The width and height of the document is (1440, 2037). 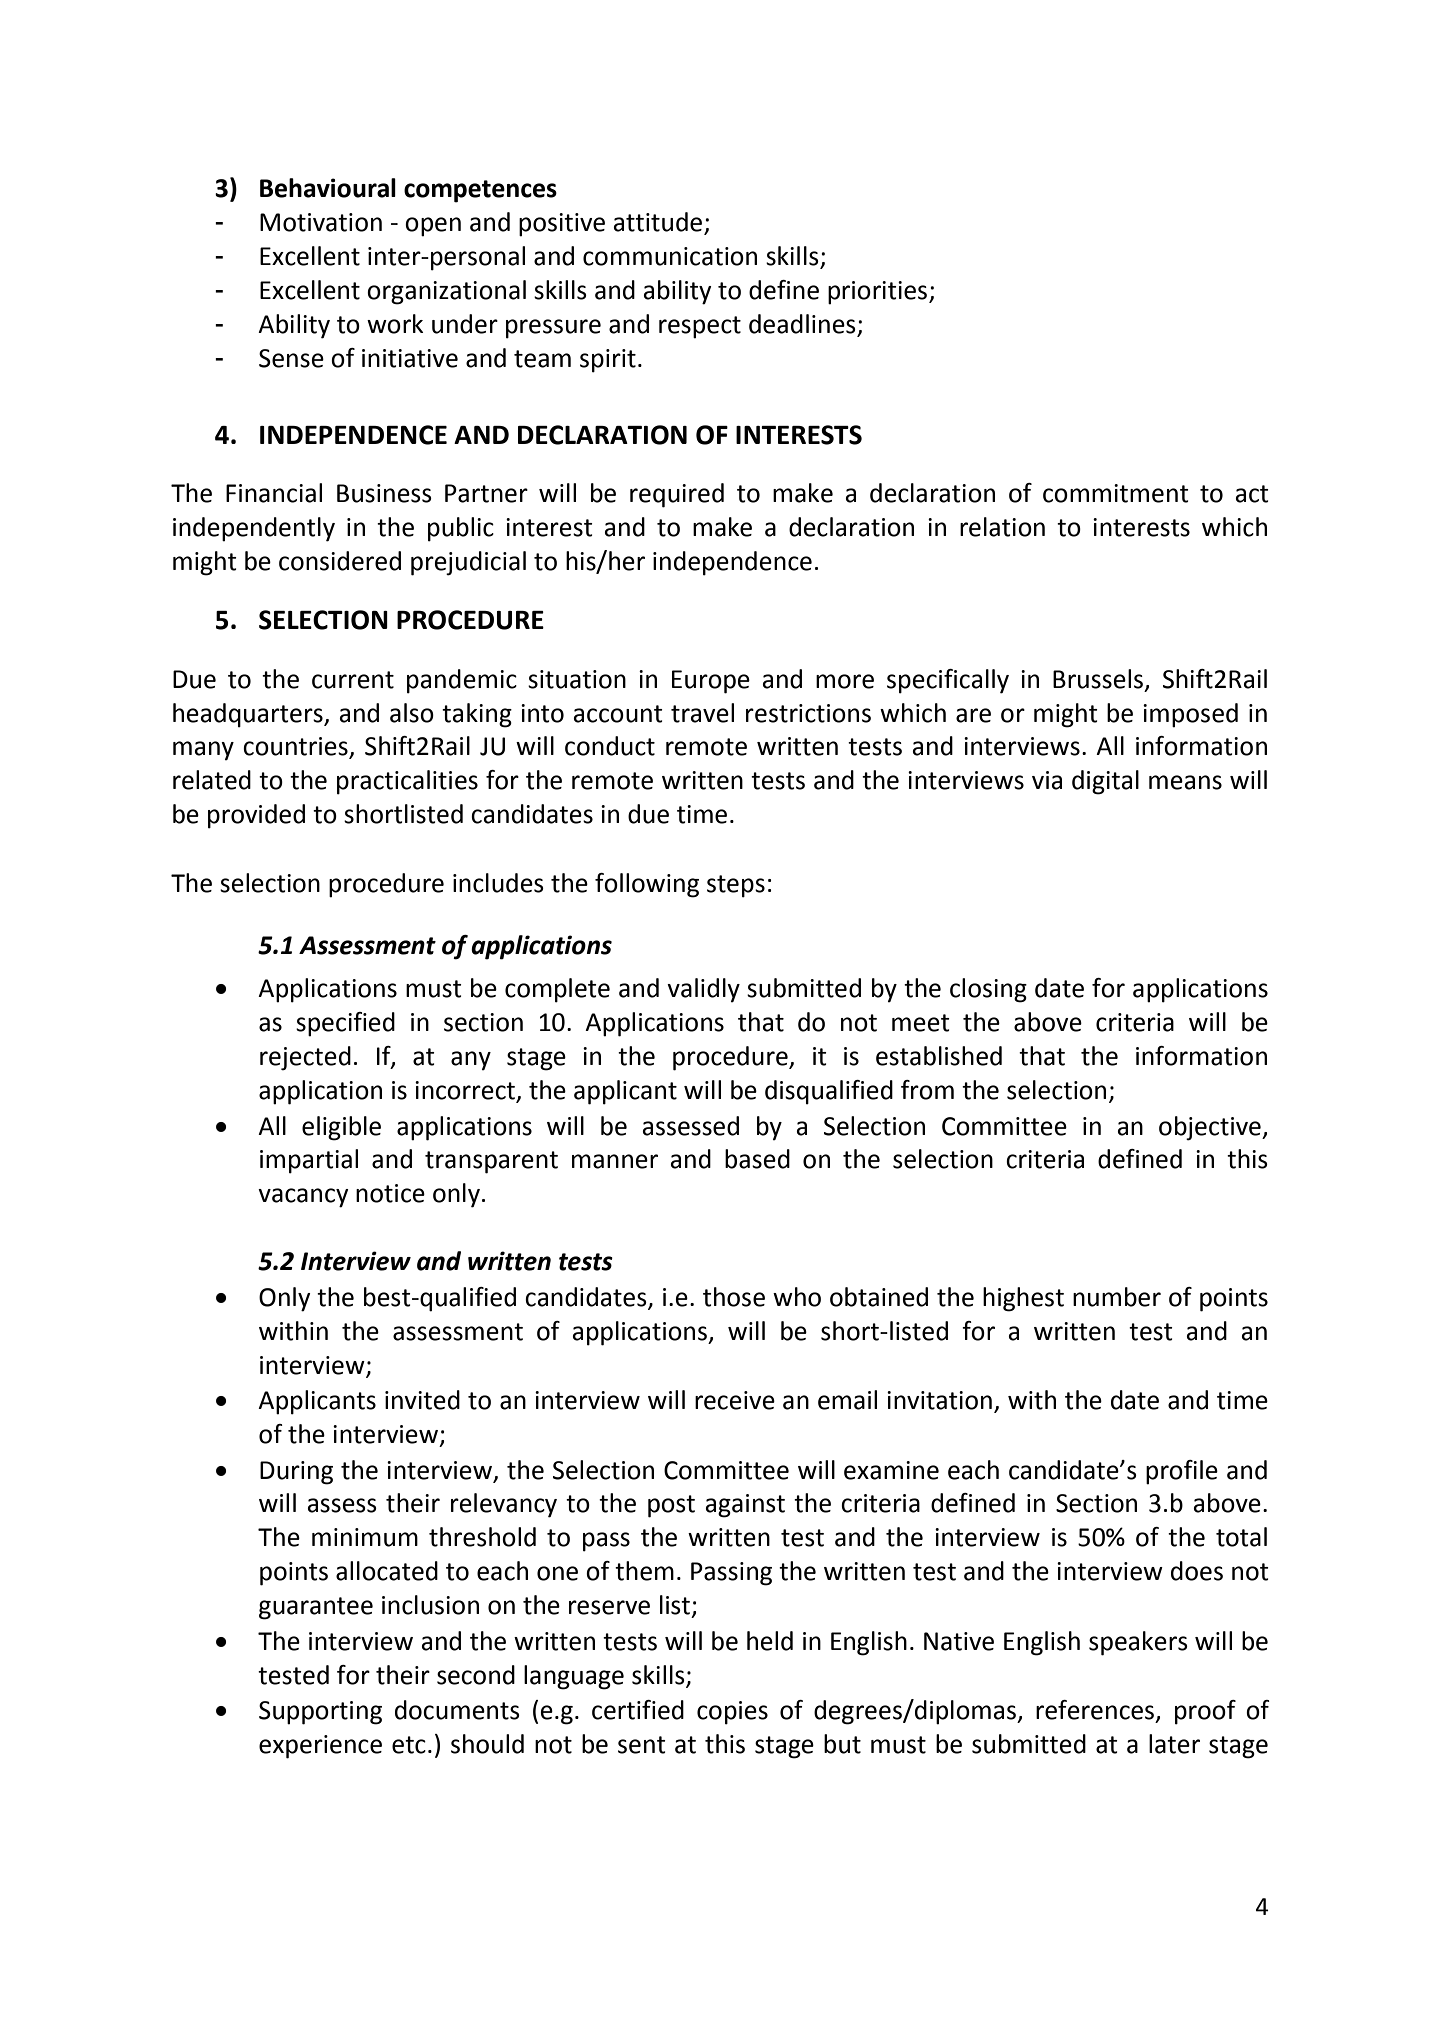 What do you see at coordinates (988, 990) in the document?
I see `closing` at bounding box center [988, 990].
